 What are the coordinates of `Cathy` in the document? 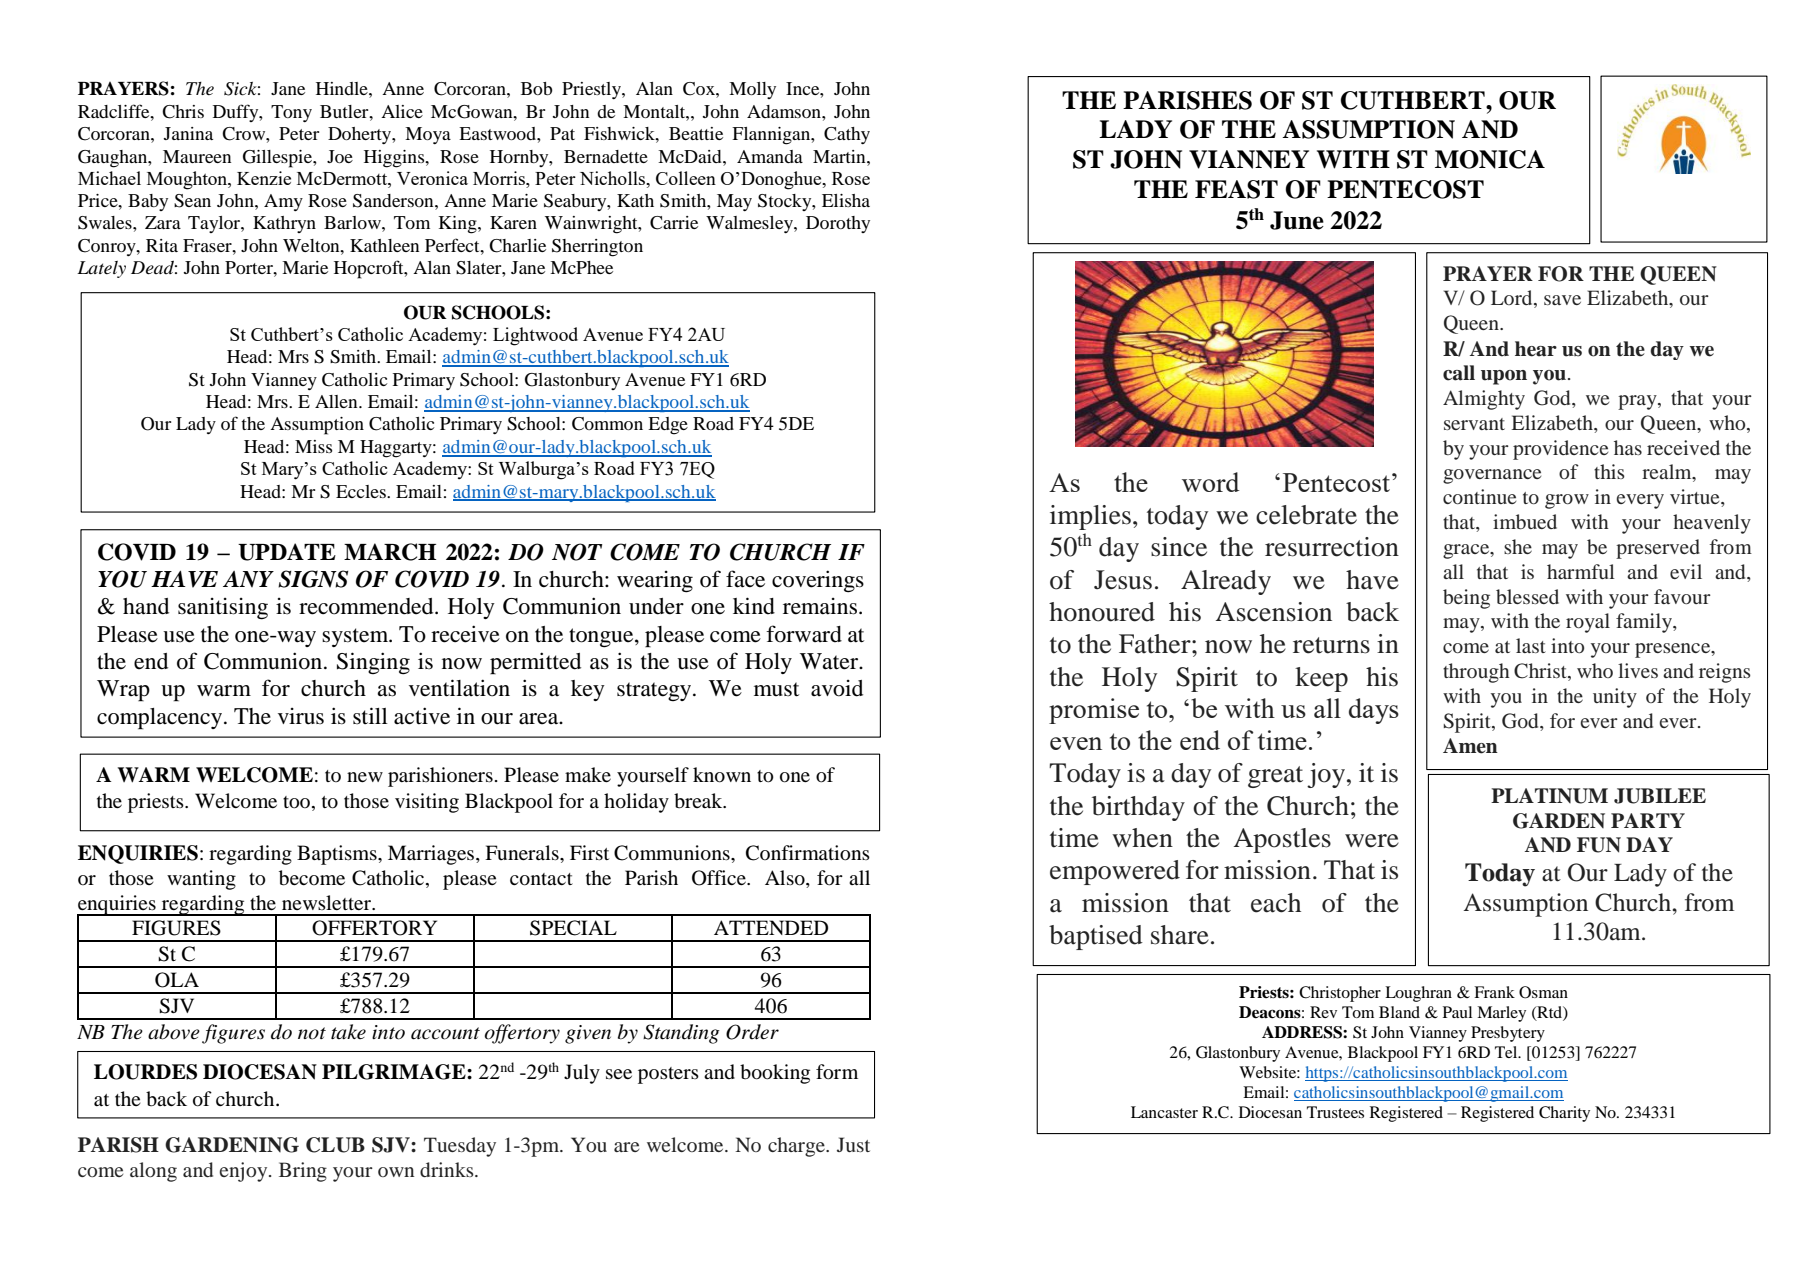 It's located at (847, 135).
